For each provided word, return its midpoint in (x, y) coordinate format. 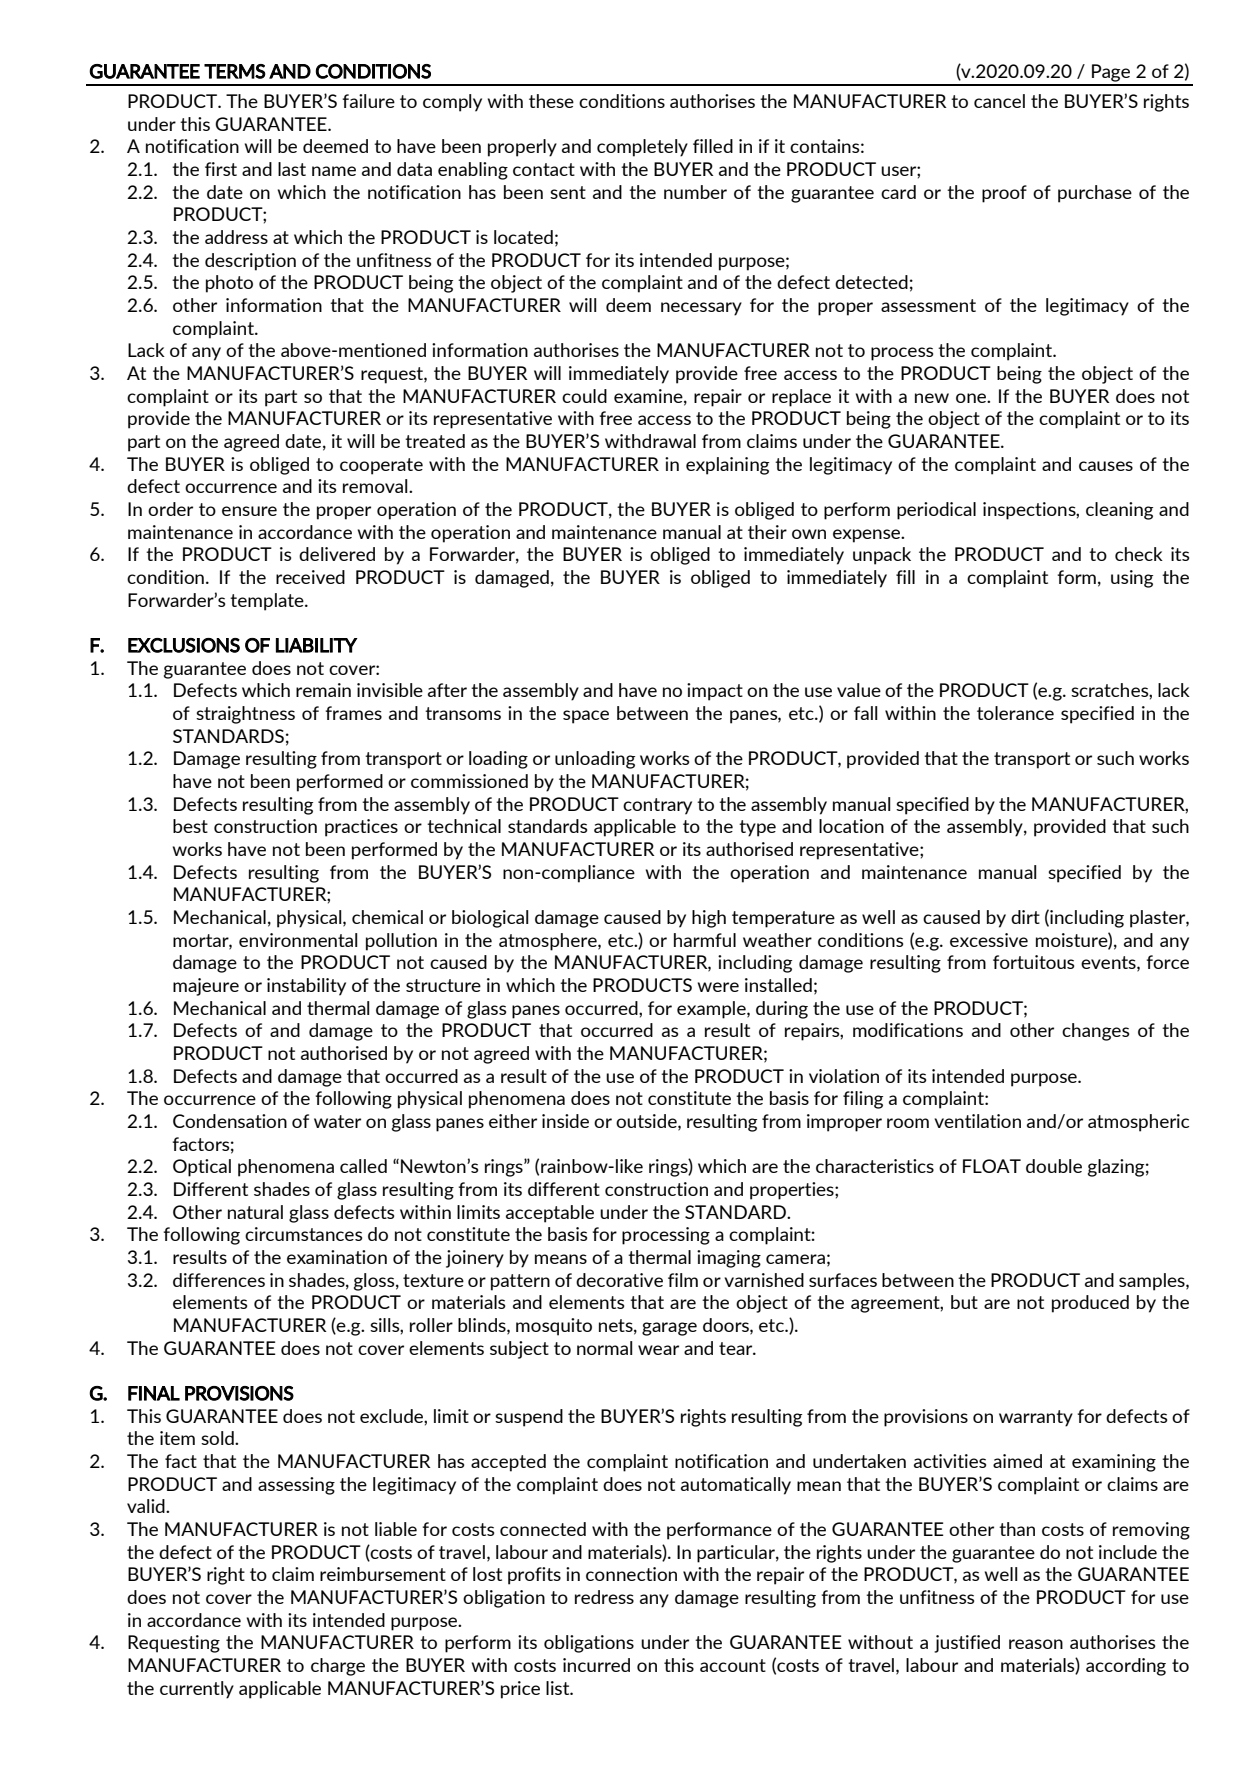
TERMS (235, 71)
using (1132, 579)
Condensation (230, 1121)
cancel (999, 101)
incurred (596, 1665)
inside (565, 1121)
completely (642, 148)
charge (338, 1667)
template (268, 602)
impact (715, 692)
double (1054, 1166)
